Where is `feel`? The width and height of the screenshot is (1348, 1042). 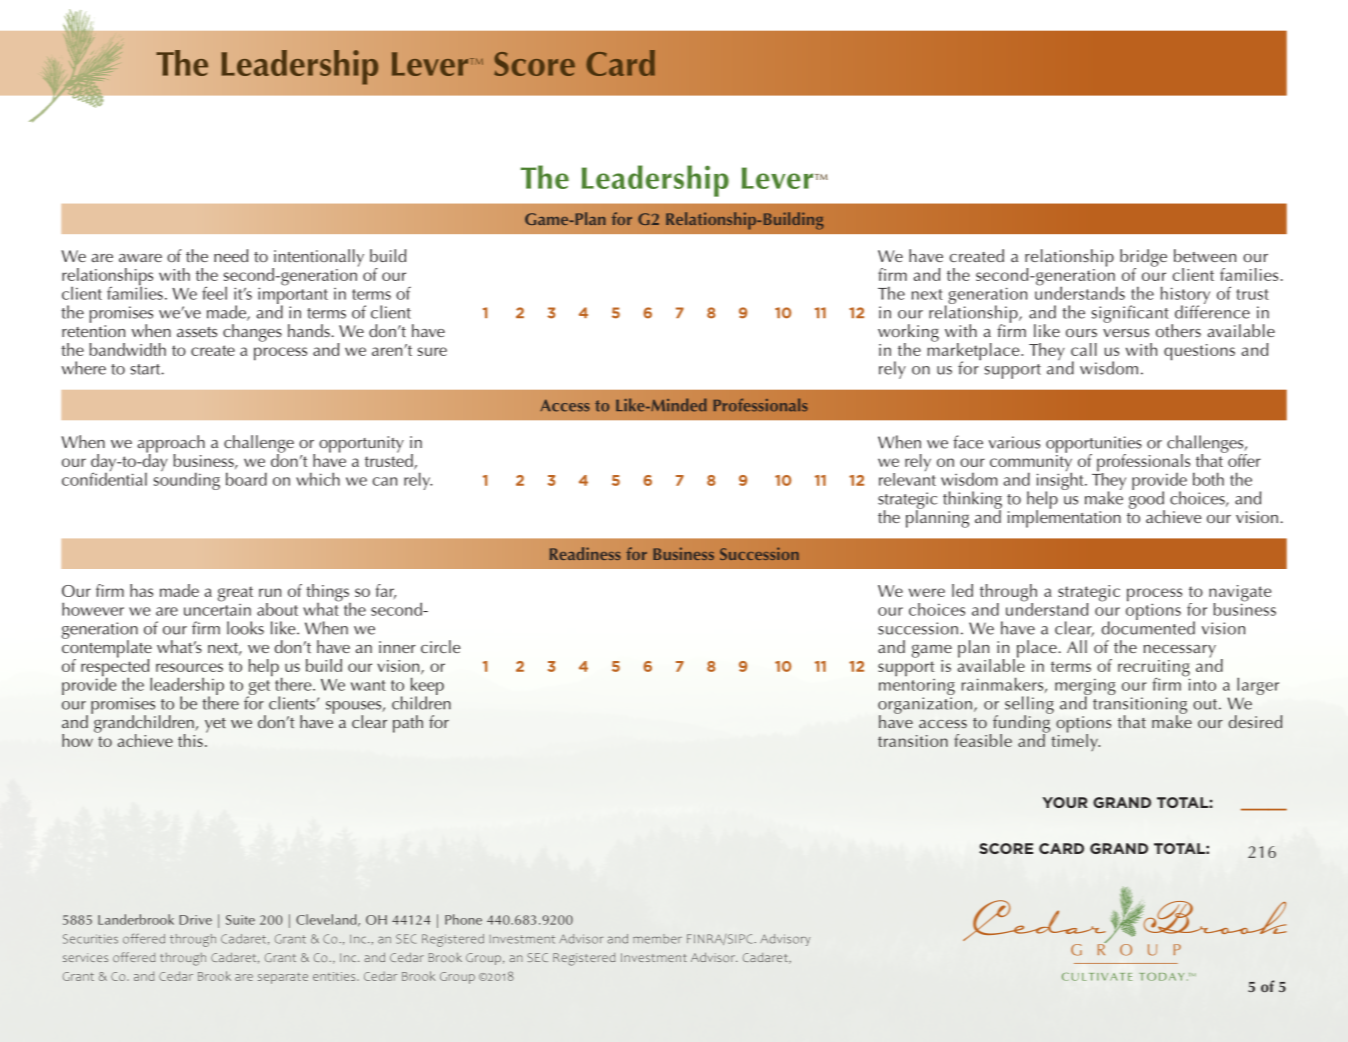 feel is located at coordinates (214, 293).
